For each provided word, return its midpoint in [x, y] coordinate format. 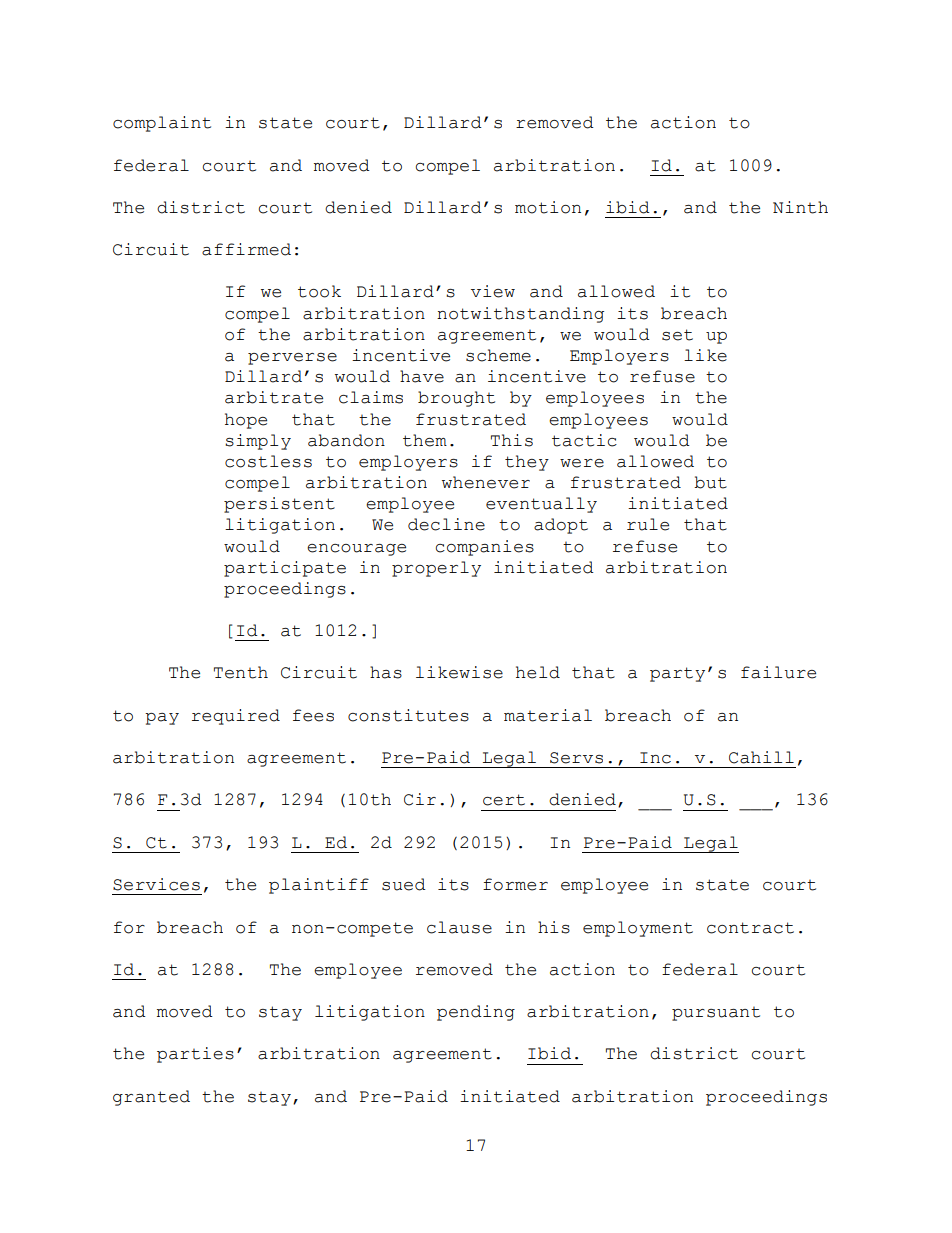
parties [195, 1055]
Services [156, 884]
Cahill [761, 757]
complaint [162, 124]
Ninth [800, 207]
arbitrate [274, 397]
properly [436, 569]
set [677, 335]
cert [504, 800]
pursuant [716, 1014]
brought [456, 399]
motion [548, 207]
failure [778, 672]
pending [476, 1013]
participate [285, 569]
